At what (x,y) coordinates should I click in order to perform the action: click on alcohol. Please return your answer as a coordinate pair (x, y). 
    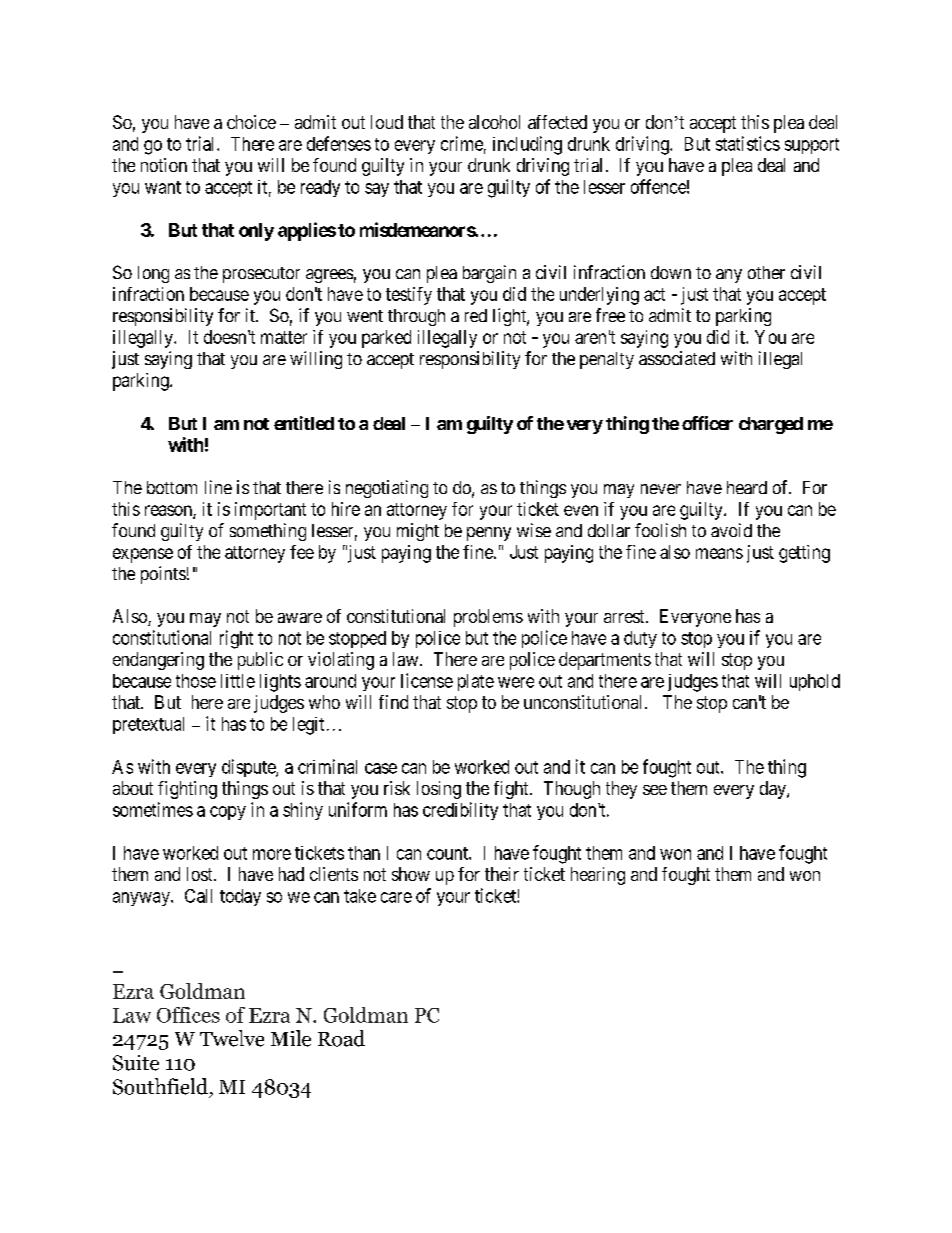
    Looking at the image, I should click on (494, 122).
